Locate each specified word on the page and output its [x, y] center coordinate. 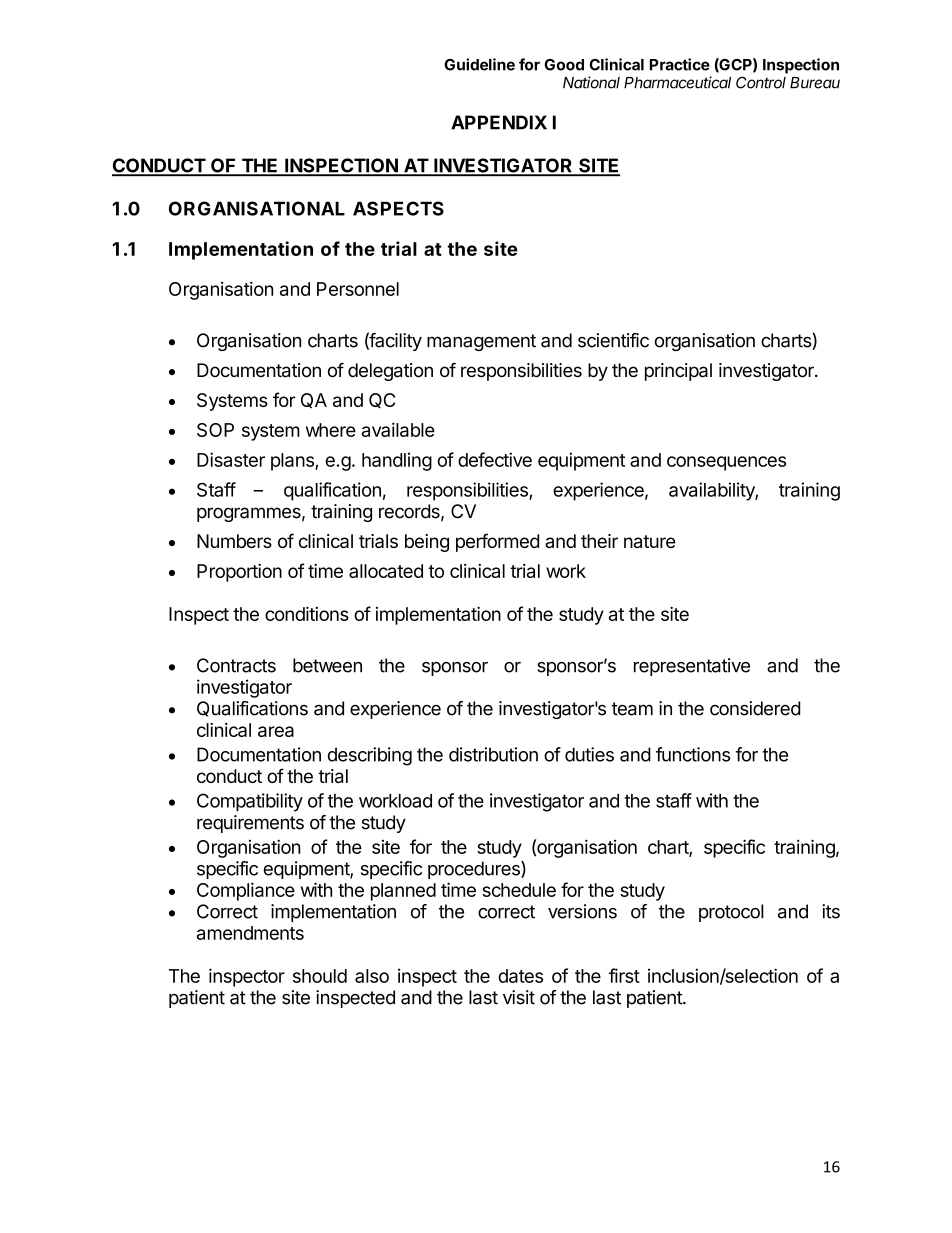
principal [678, 372]
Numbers [234, 541]
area [276, 731]
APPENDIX [499, 122]
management [481, 342]
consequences [726, 463]
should [320, 976]
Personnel [358, 289]
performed [497, 542]
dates [520, 976]
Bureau [815, 83]
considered [755, 708]
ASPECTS [398, 208]
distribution [493, 754]
